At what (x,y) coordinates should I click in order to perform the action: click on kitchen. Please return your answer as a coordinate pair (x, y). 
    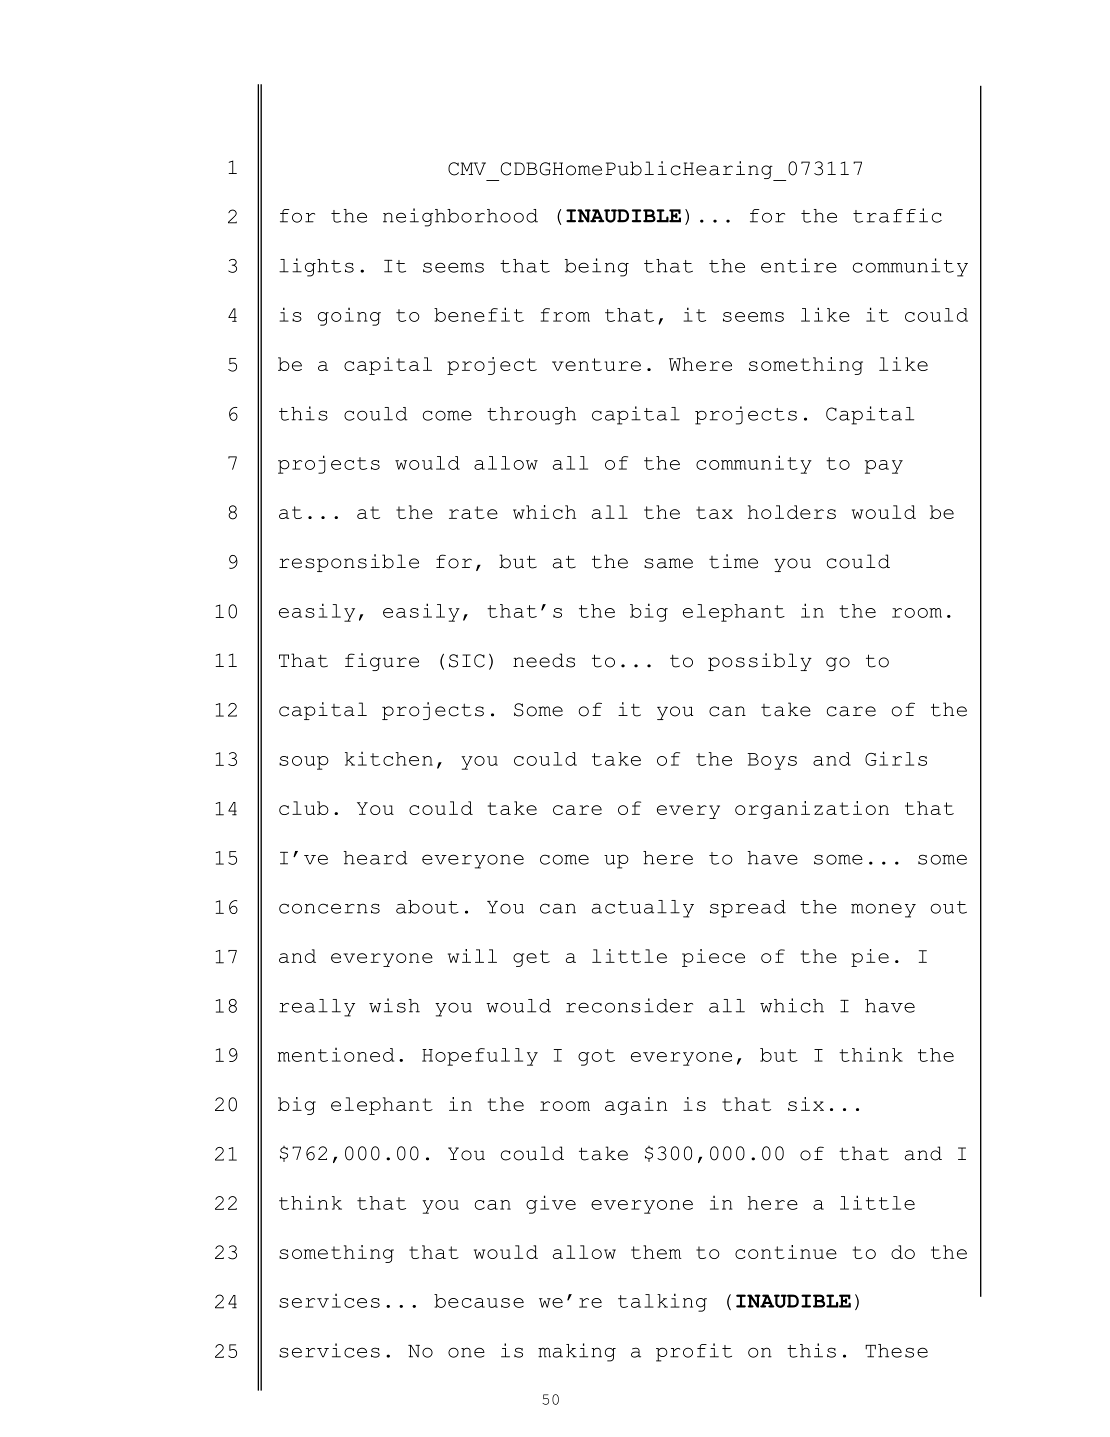
    Looking at the image, I should click on (389, 759).
